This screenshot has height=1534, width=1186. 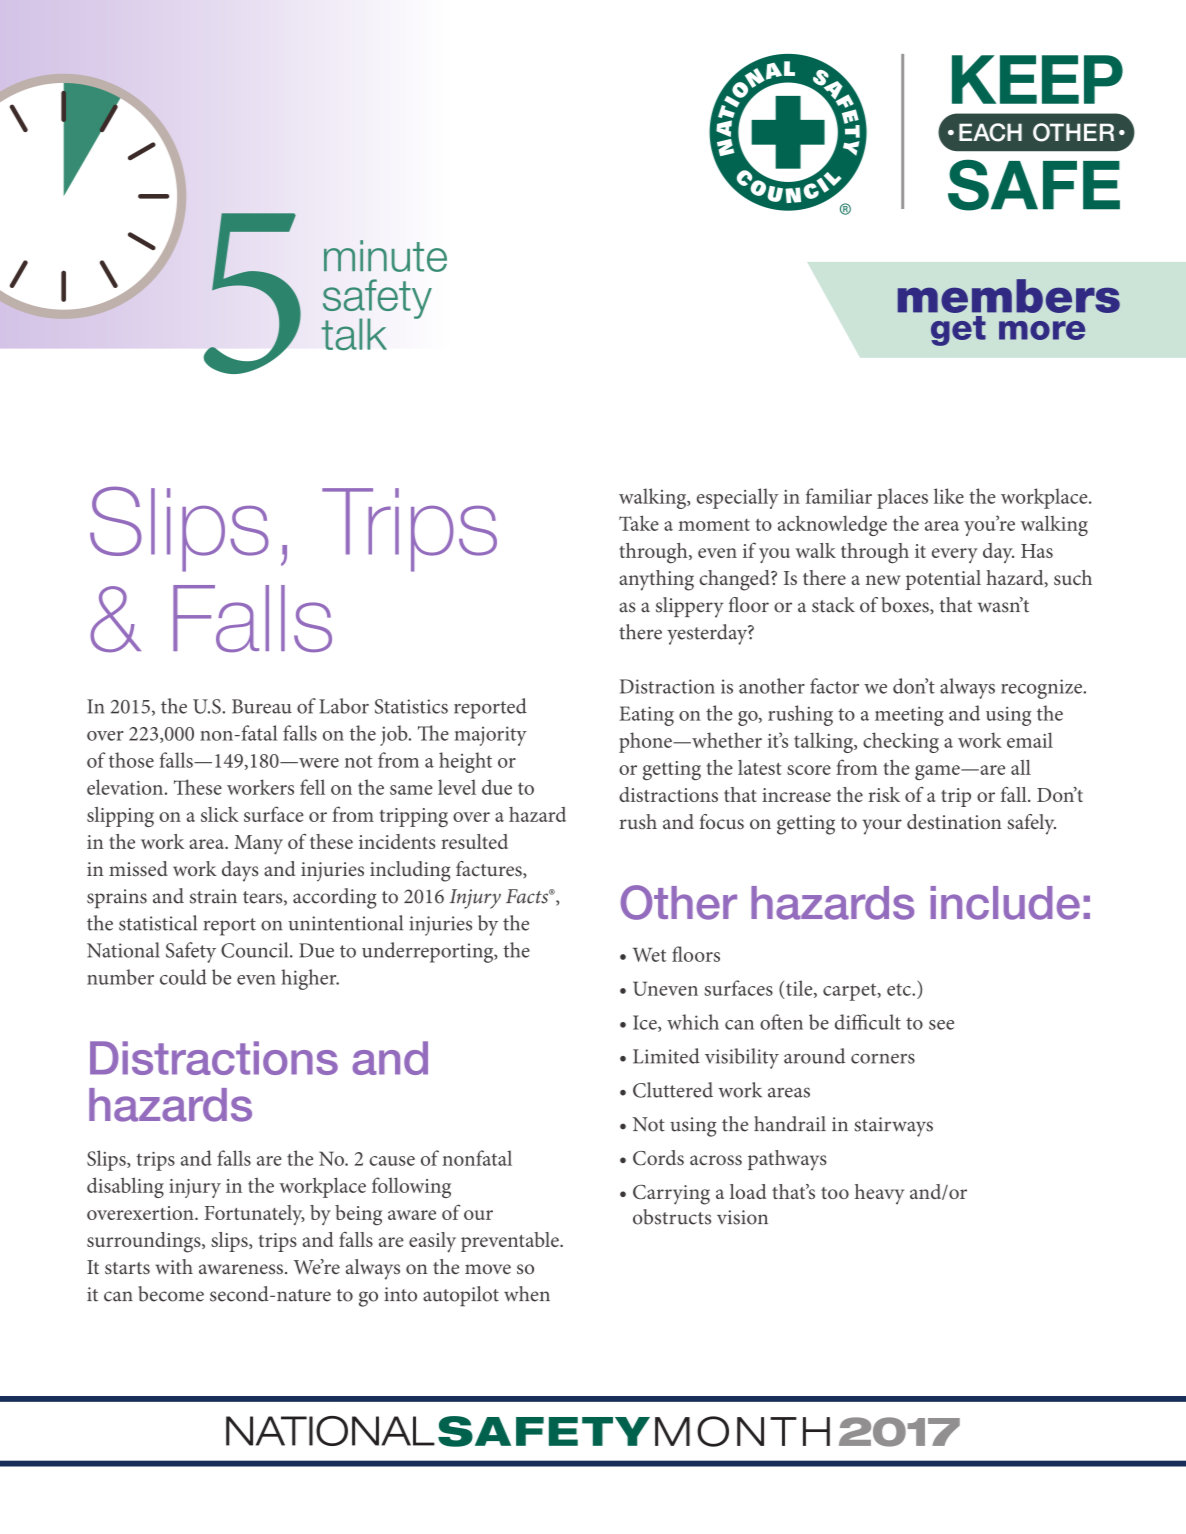 I want to click on could, so click(x=183, y=977).
